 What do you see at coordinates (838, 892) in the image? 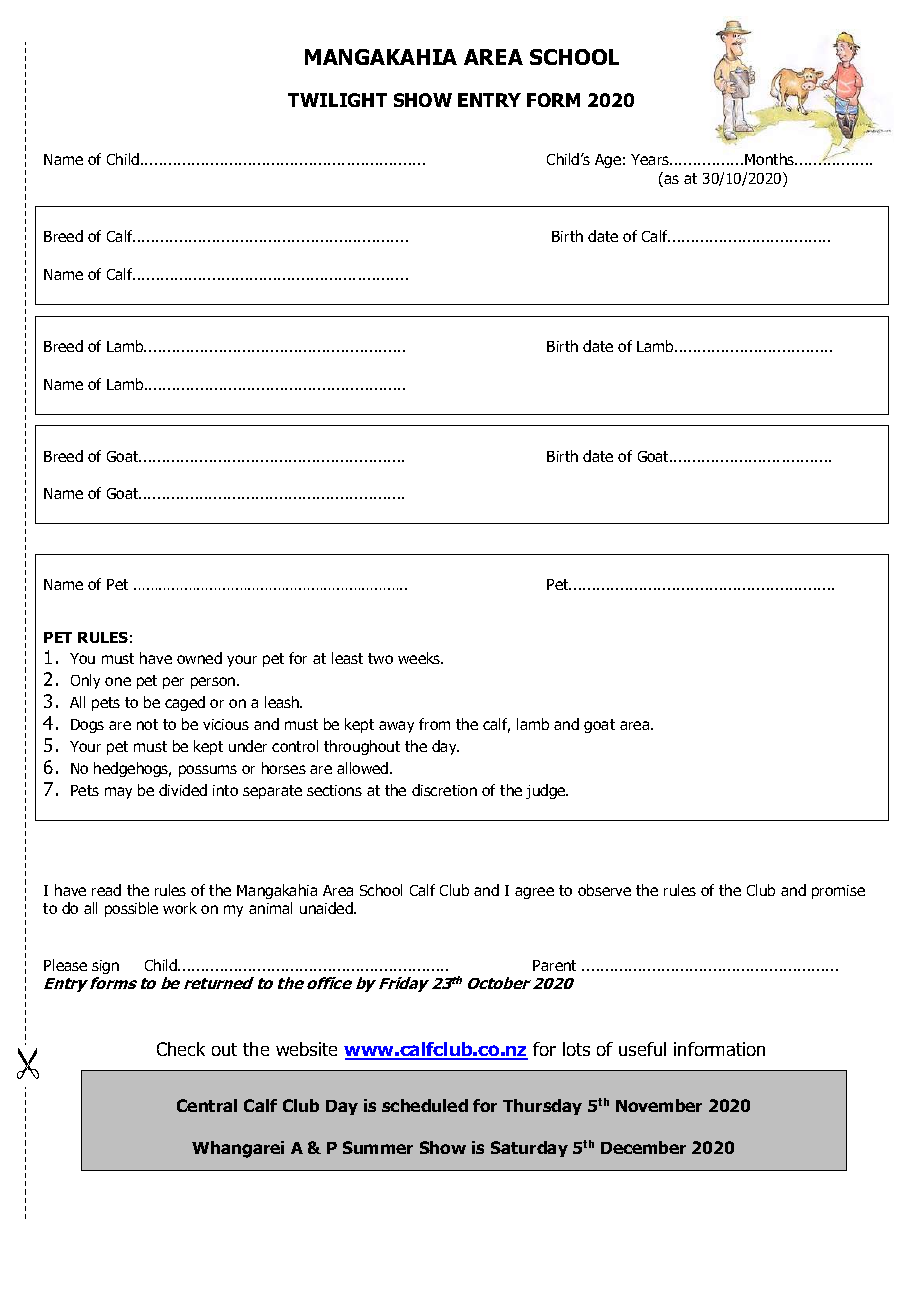
I see `promise` at bounding box center [838, 892].
